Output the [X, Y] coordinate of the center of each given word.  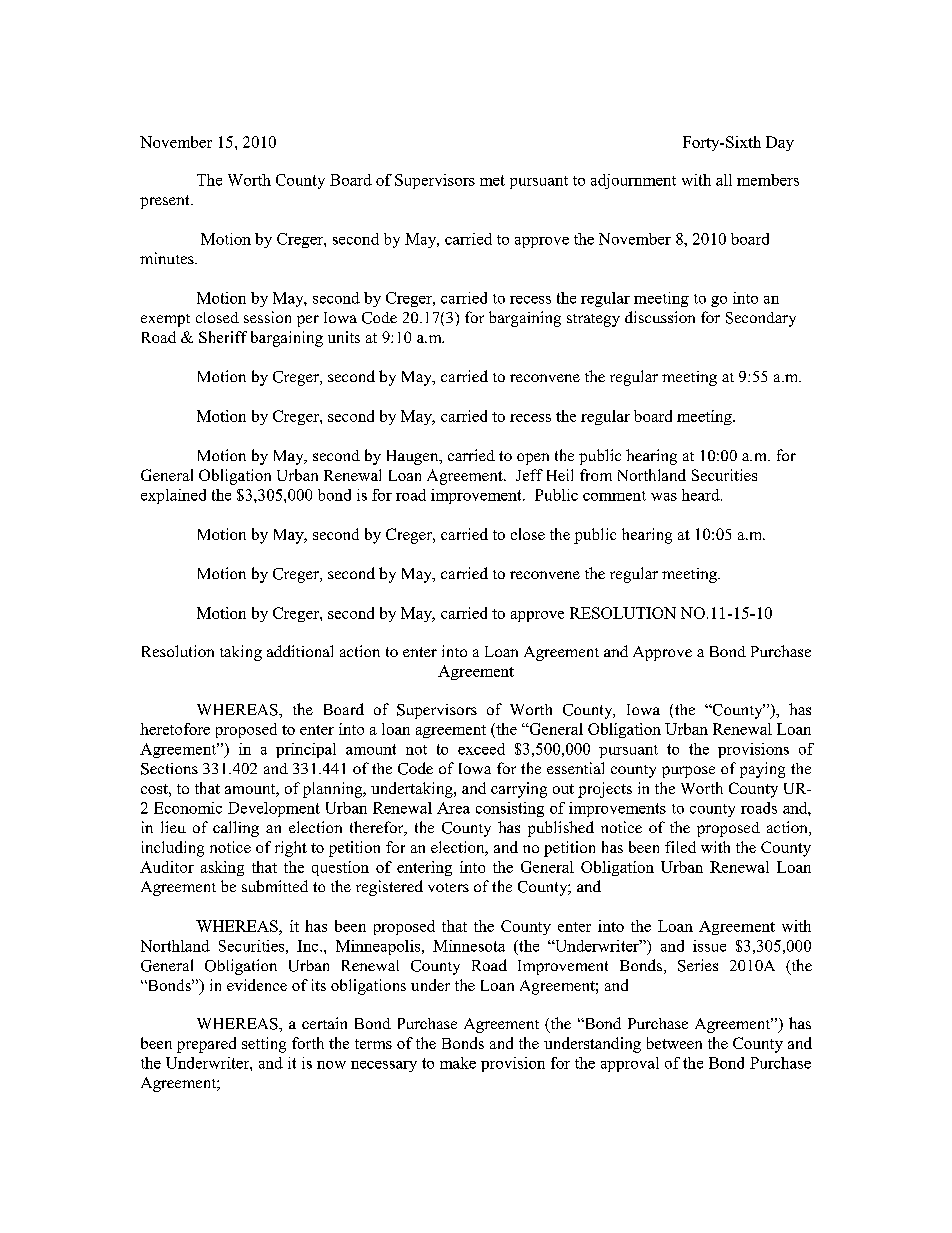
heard [702, 495]
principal [306, 750]
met [492, 180]
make [458, 1063]
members [768, 180]
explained [173, 496]
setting [264, 1045]
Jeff [529, 475]
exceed [481, 749]
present [166, 202]
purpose [688, 772]
